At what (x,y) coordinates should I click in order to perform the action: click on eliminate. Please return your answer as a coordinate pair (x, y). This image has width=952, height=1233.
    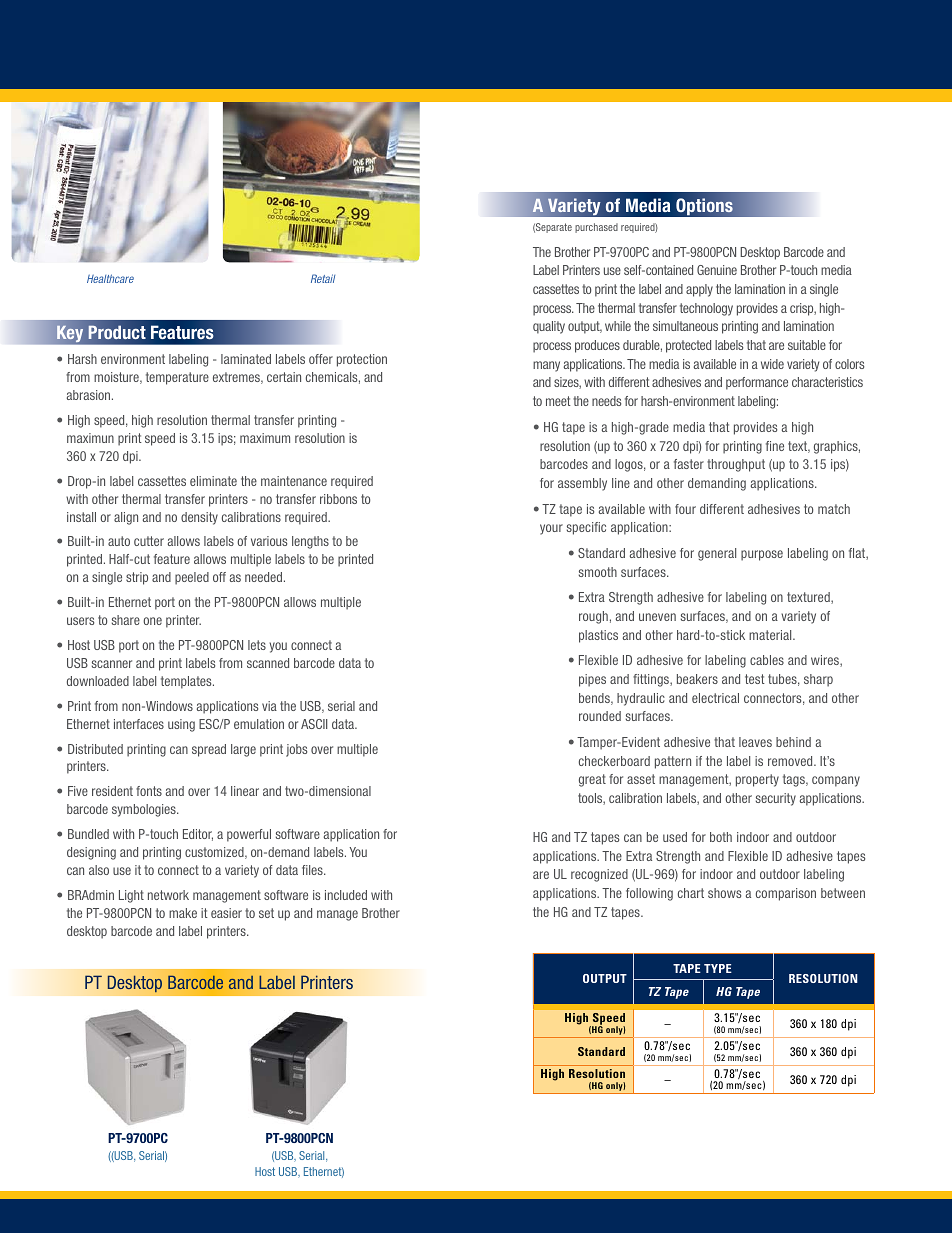
    Looking at the image, I should click on (213, 481).
